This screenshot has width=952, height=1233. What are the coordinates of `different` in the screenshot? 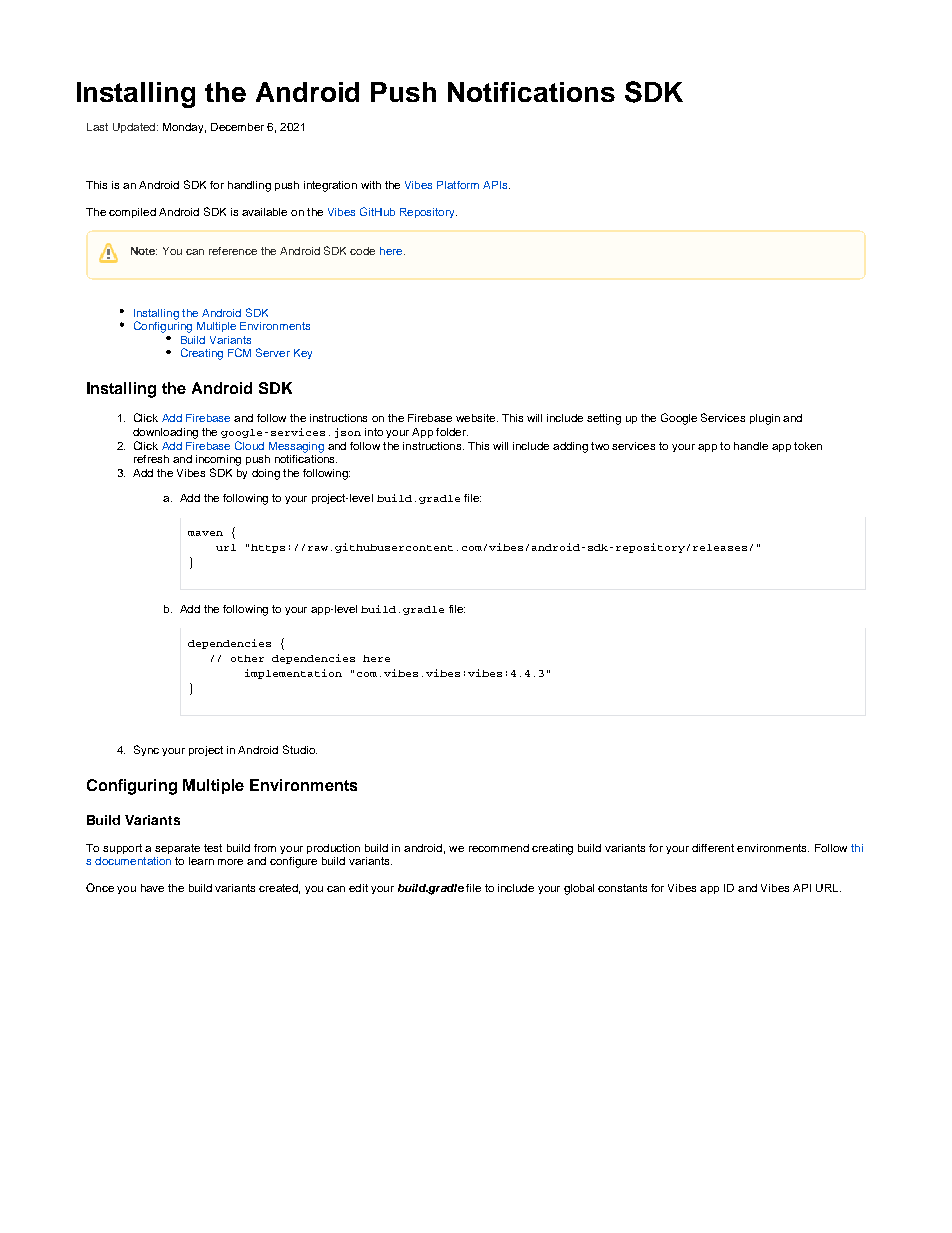 It's located at (713, 848).
